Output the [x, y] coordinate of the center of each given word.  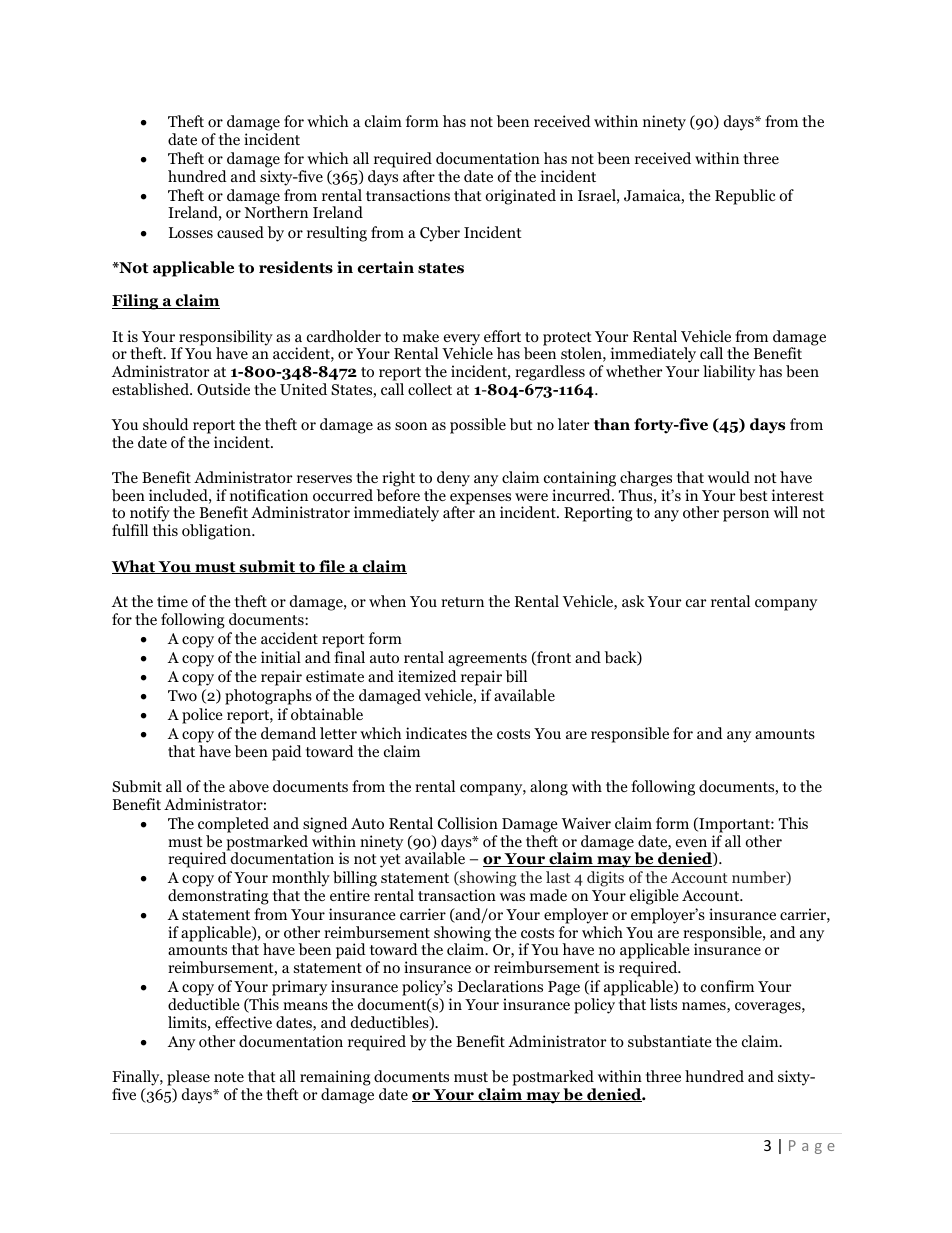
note [229, 1077]
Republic [745, 197]
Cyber [440, 234]
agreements [487, 660]
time [172, 601]
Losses [191, 233]
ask [633, 601]
